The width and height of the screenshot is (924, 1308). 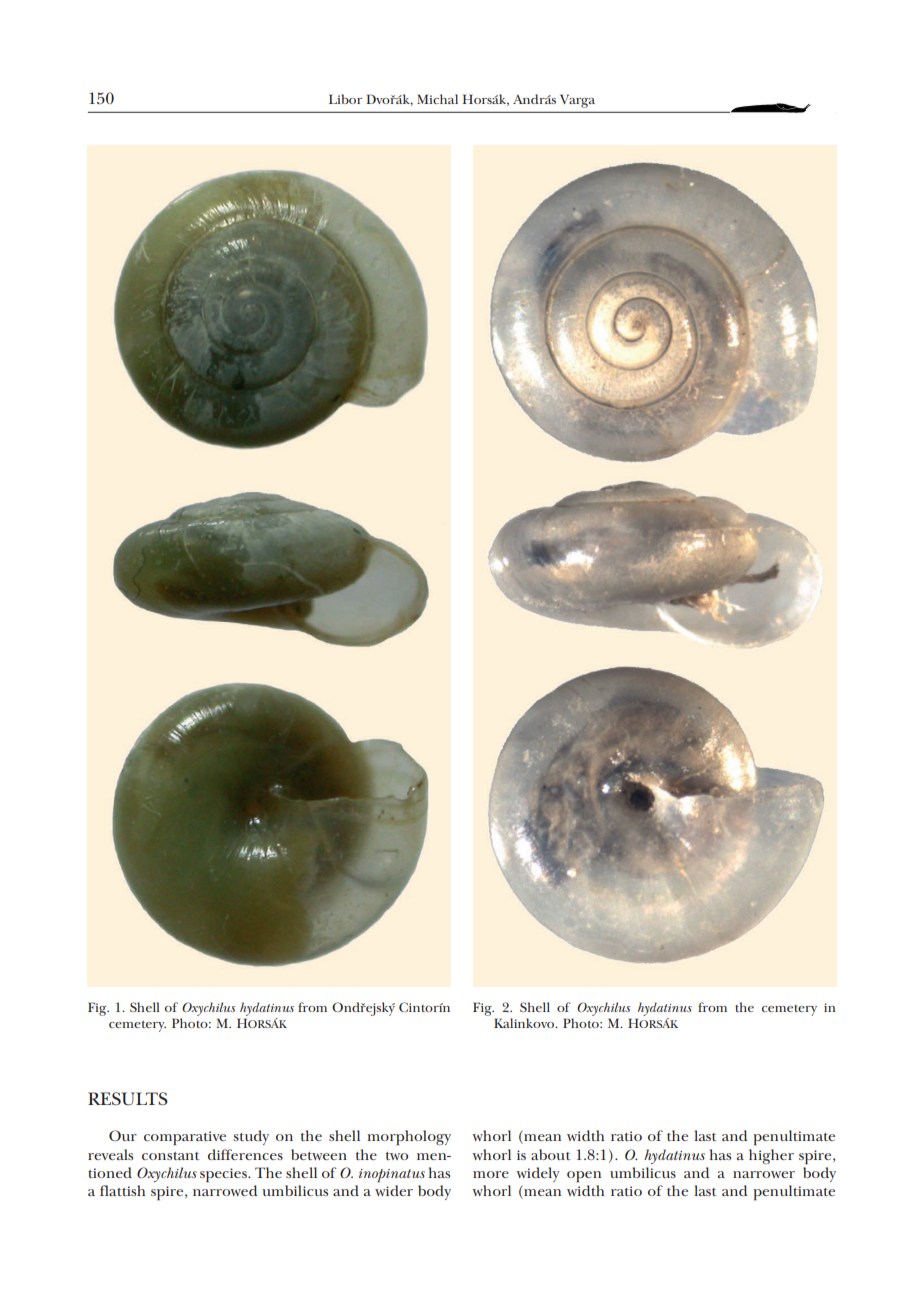 What do you see at coordinates (577, 101) in the screenshot?
I see `Varga` at bounding box center [577, 101].
